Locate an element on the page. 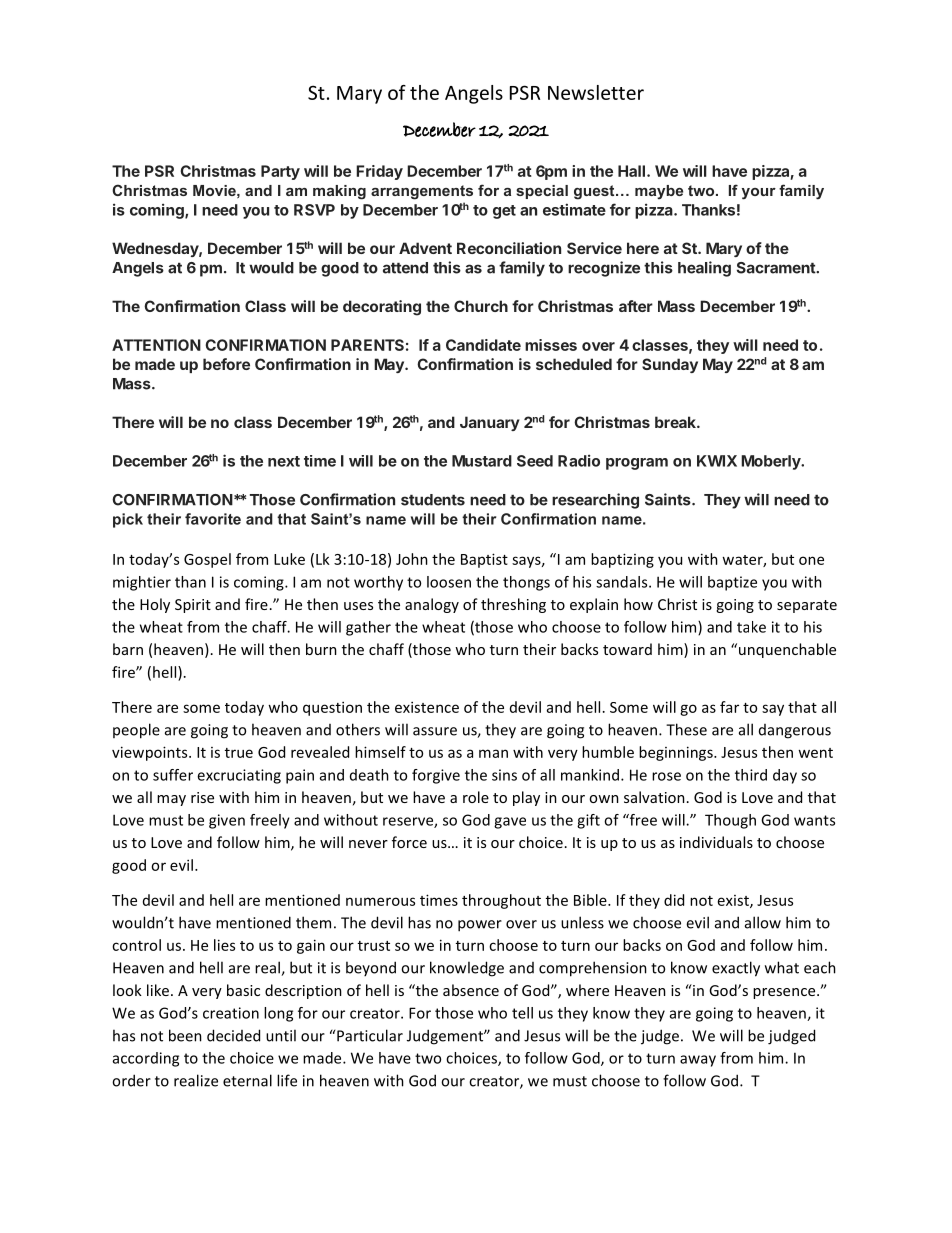 The image size is (952, 1233). loosen is located at coordinates (449, 582).
